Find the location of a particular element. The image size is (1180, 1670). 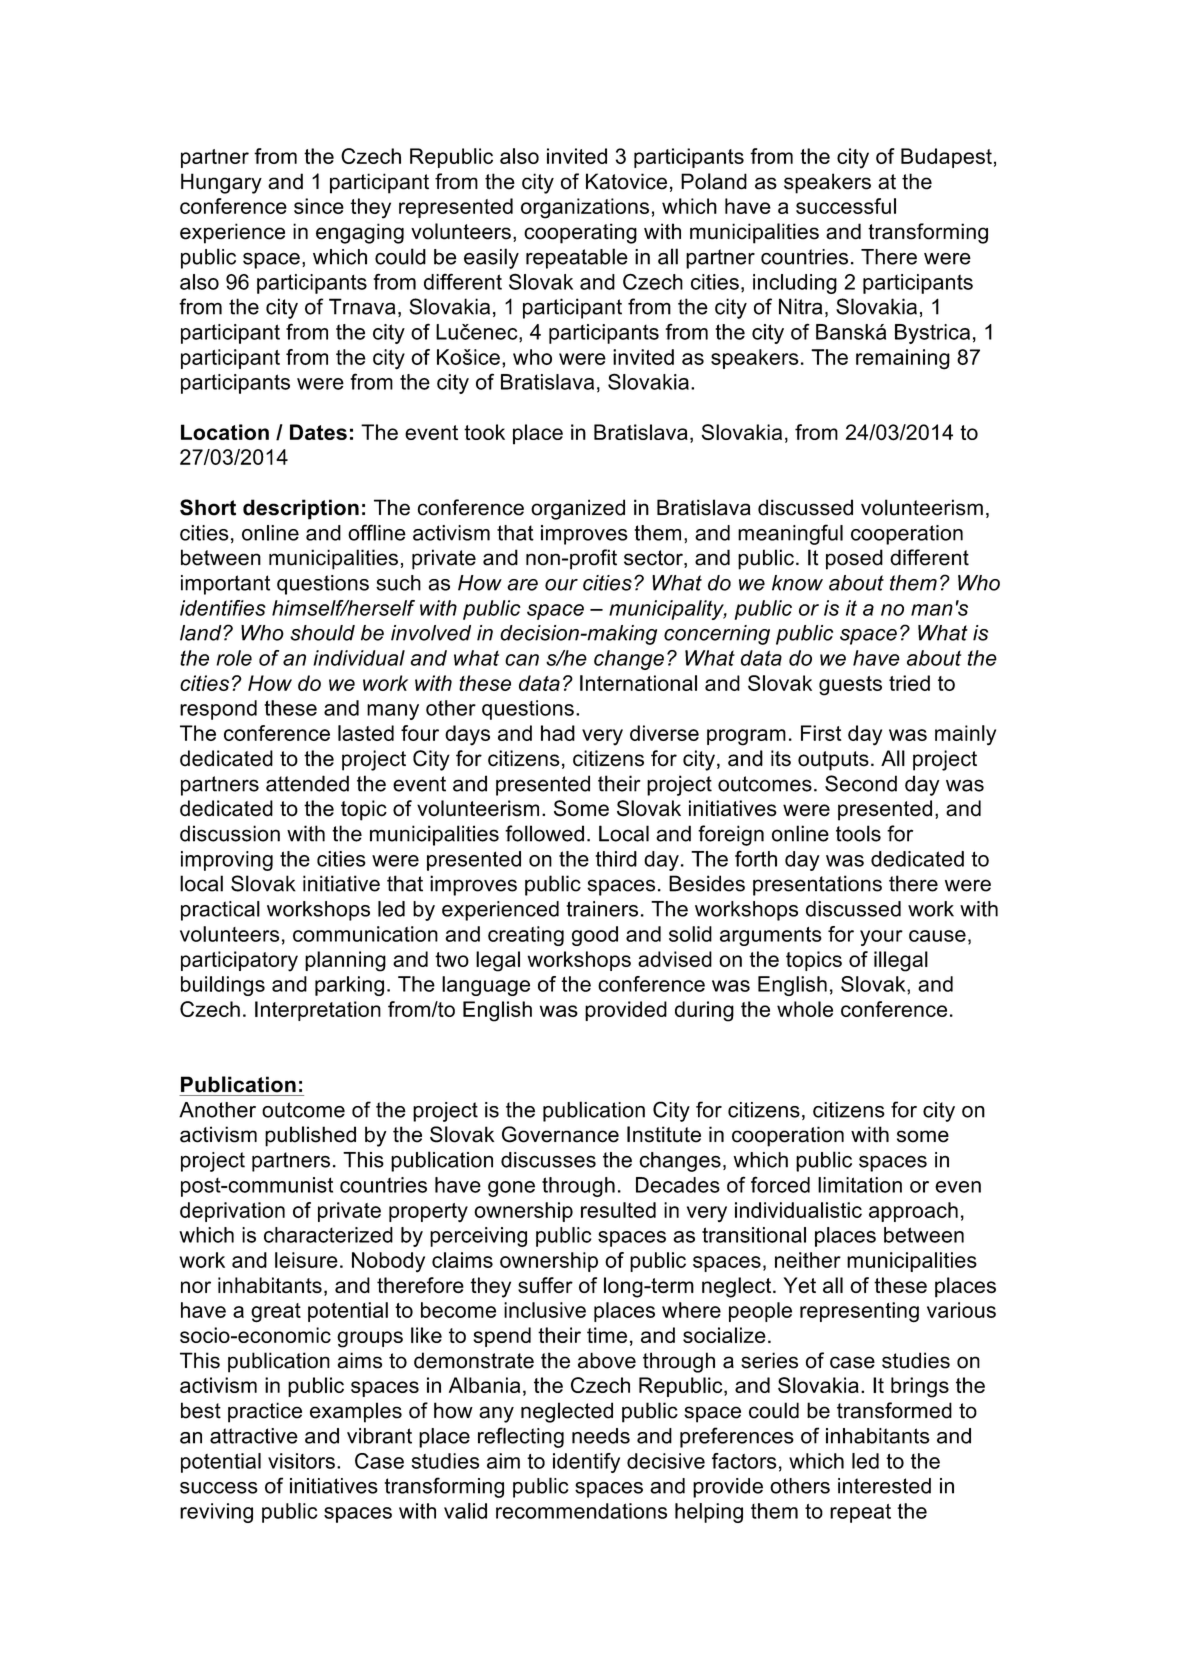

Budapest is located at coordinates (946, 158).
